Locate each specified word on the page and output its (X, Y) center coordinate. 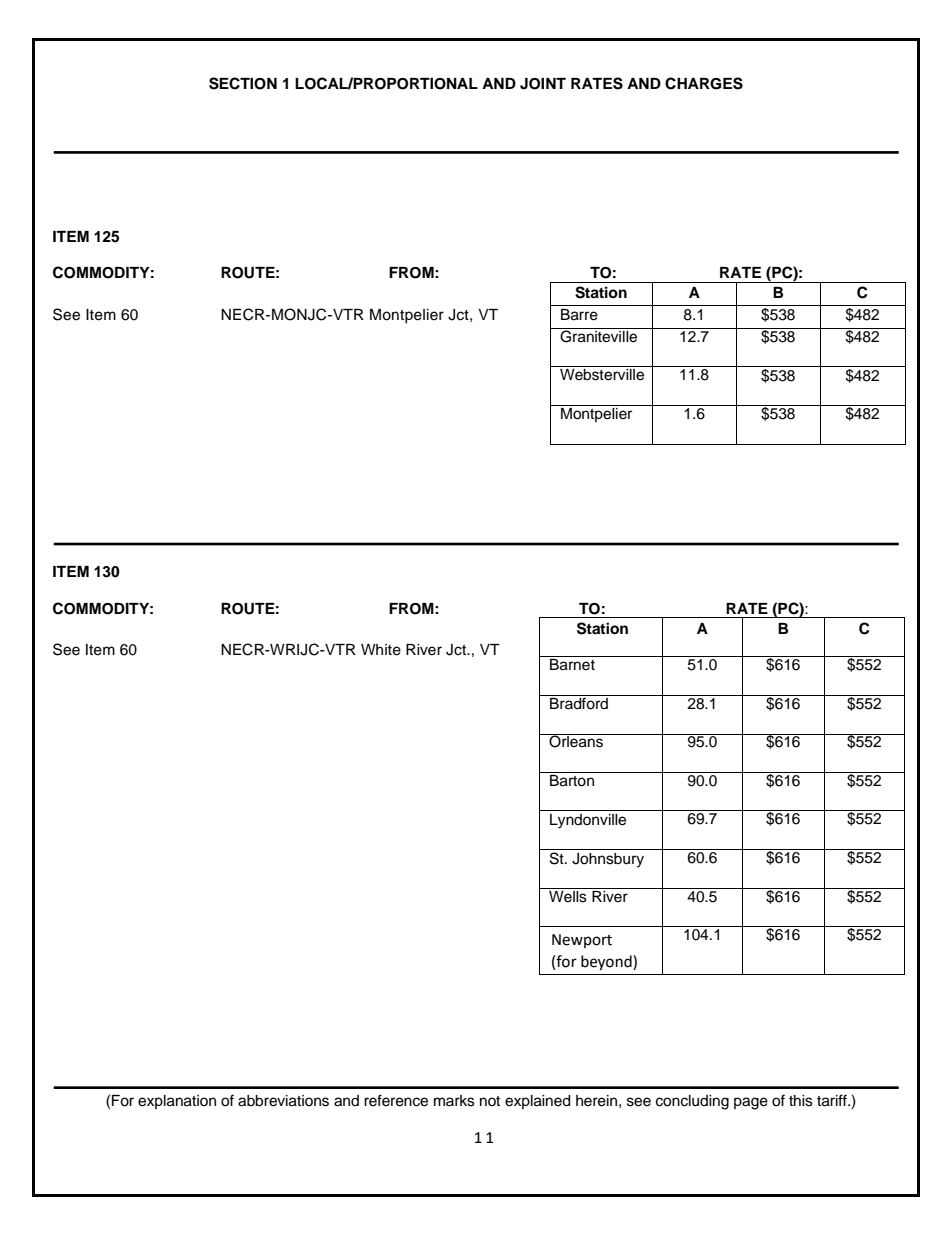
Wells (568, 895)
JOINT (543, 84)
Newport (582, 941)
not (490, 1101)
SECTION (243, 83)
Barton (572, 779)
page (751, 1103)
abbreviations (283, 1101)
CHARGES (704, 83)
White (381, 650)
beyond (607, 963)
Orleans (576, 741)
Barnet (572, 663)
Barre (579, 315)
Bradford (579, 702)
